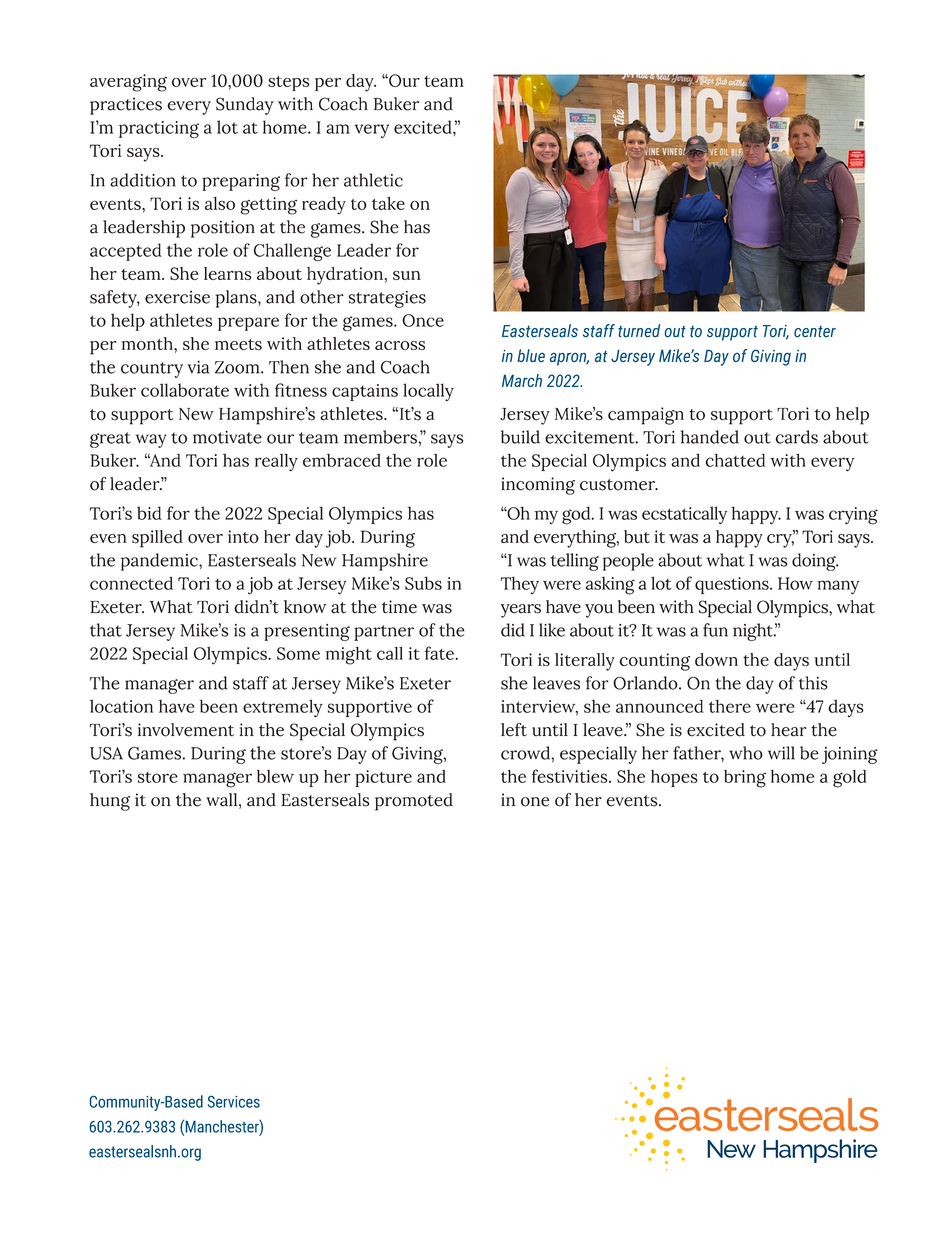 This document has height=1233, width=952. Describe the element at coordinates (520, 586) in the document. I see `They` at that location.
